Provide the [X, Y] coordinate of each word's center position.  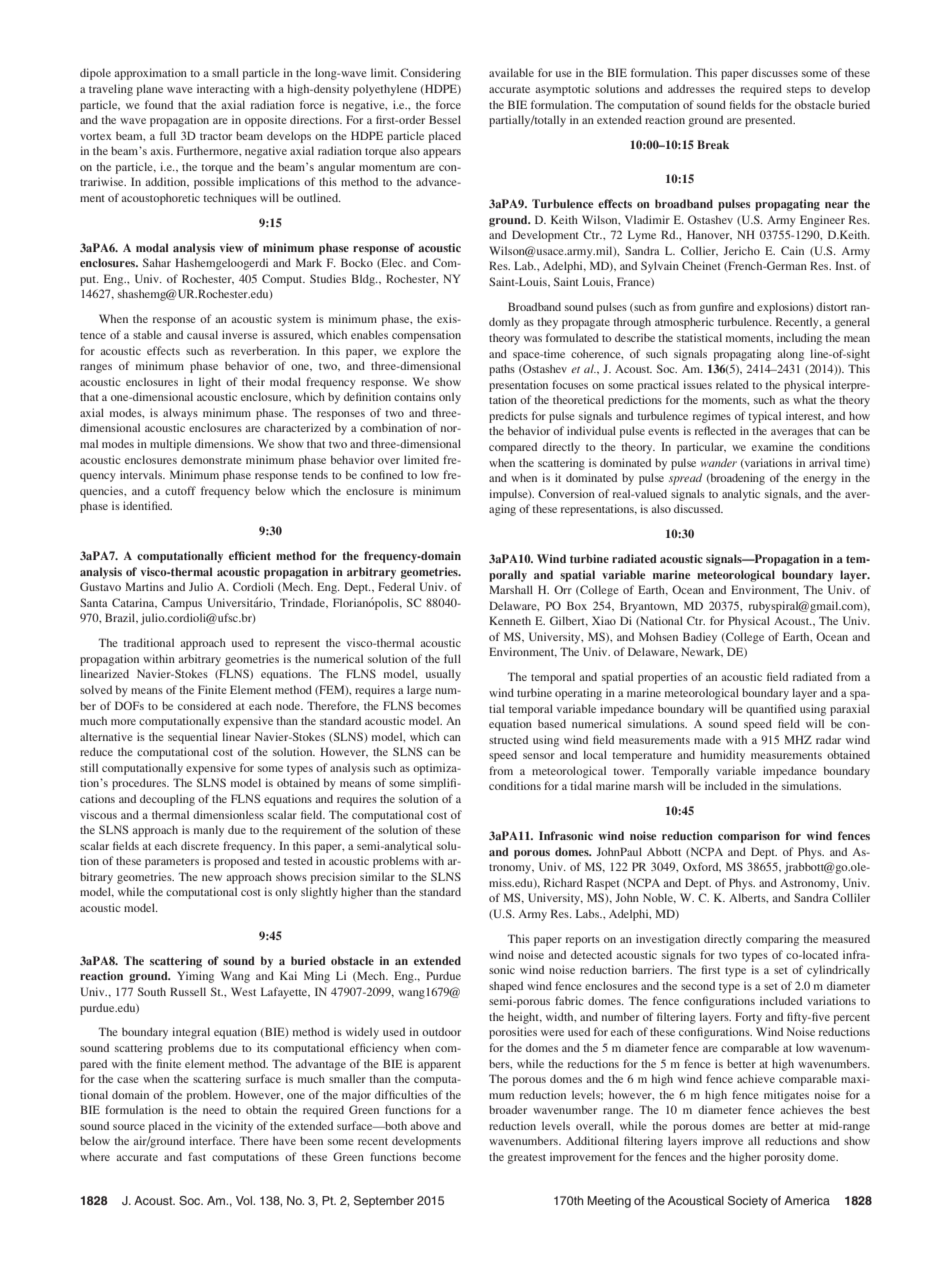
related [732, 384]
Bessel [445, 119]
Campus [182, 604]
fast [197, 1156]
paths [502, 370]
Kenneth [510, 620]
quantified [771, 710]
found [159, 104]
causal [202, 334]
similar [377, 876]
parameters [172, 863]
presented [770, 121]
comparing [772, 940]
